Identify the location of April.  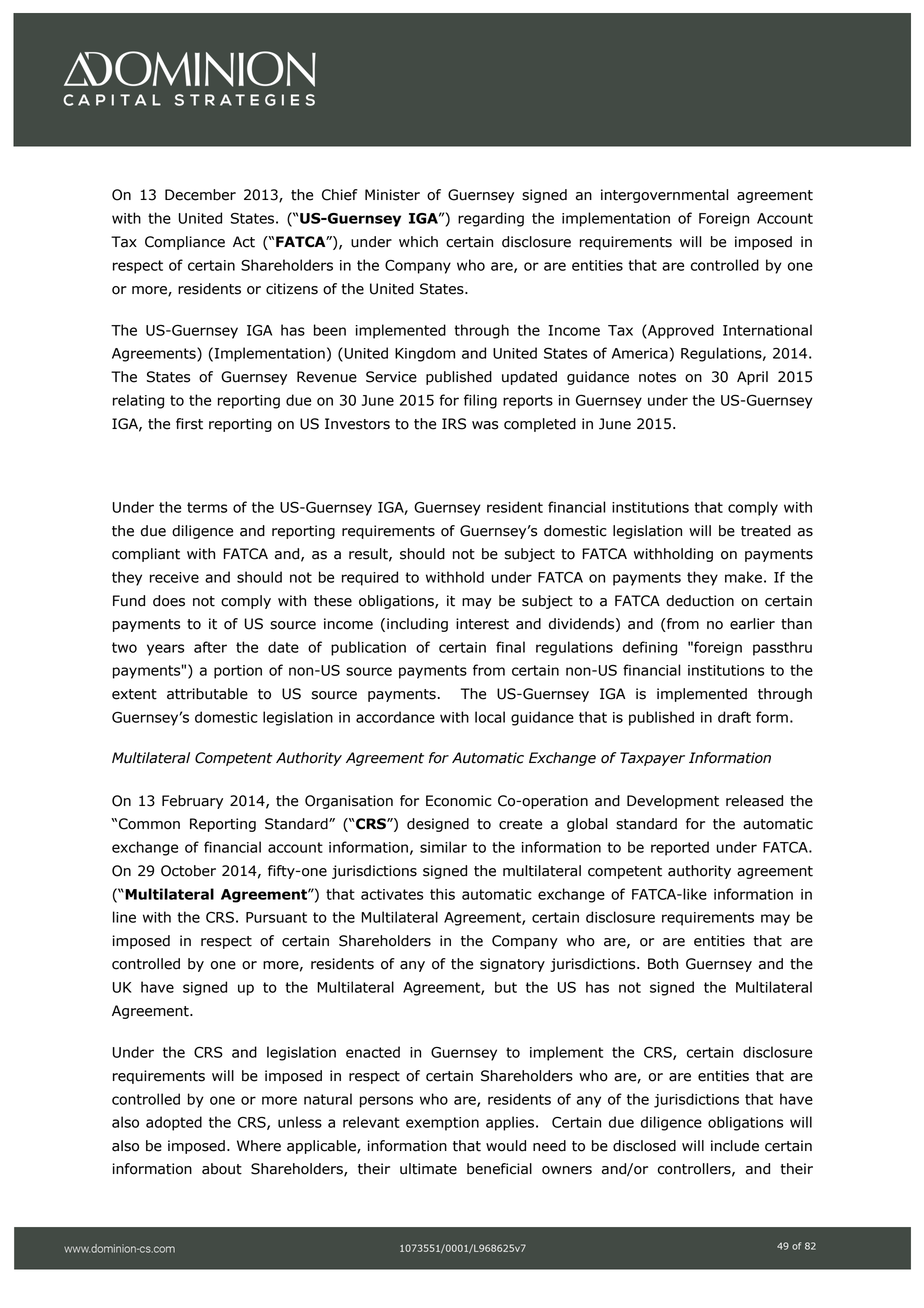
(752, 378).
